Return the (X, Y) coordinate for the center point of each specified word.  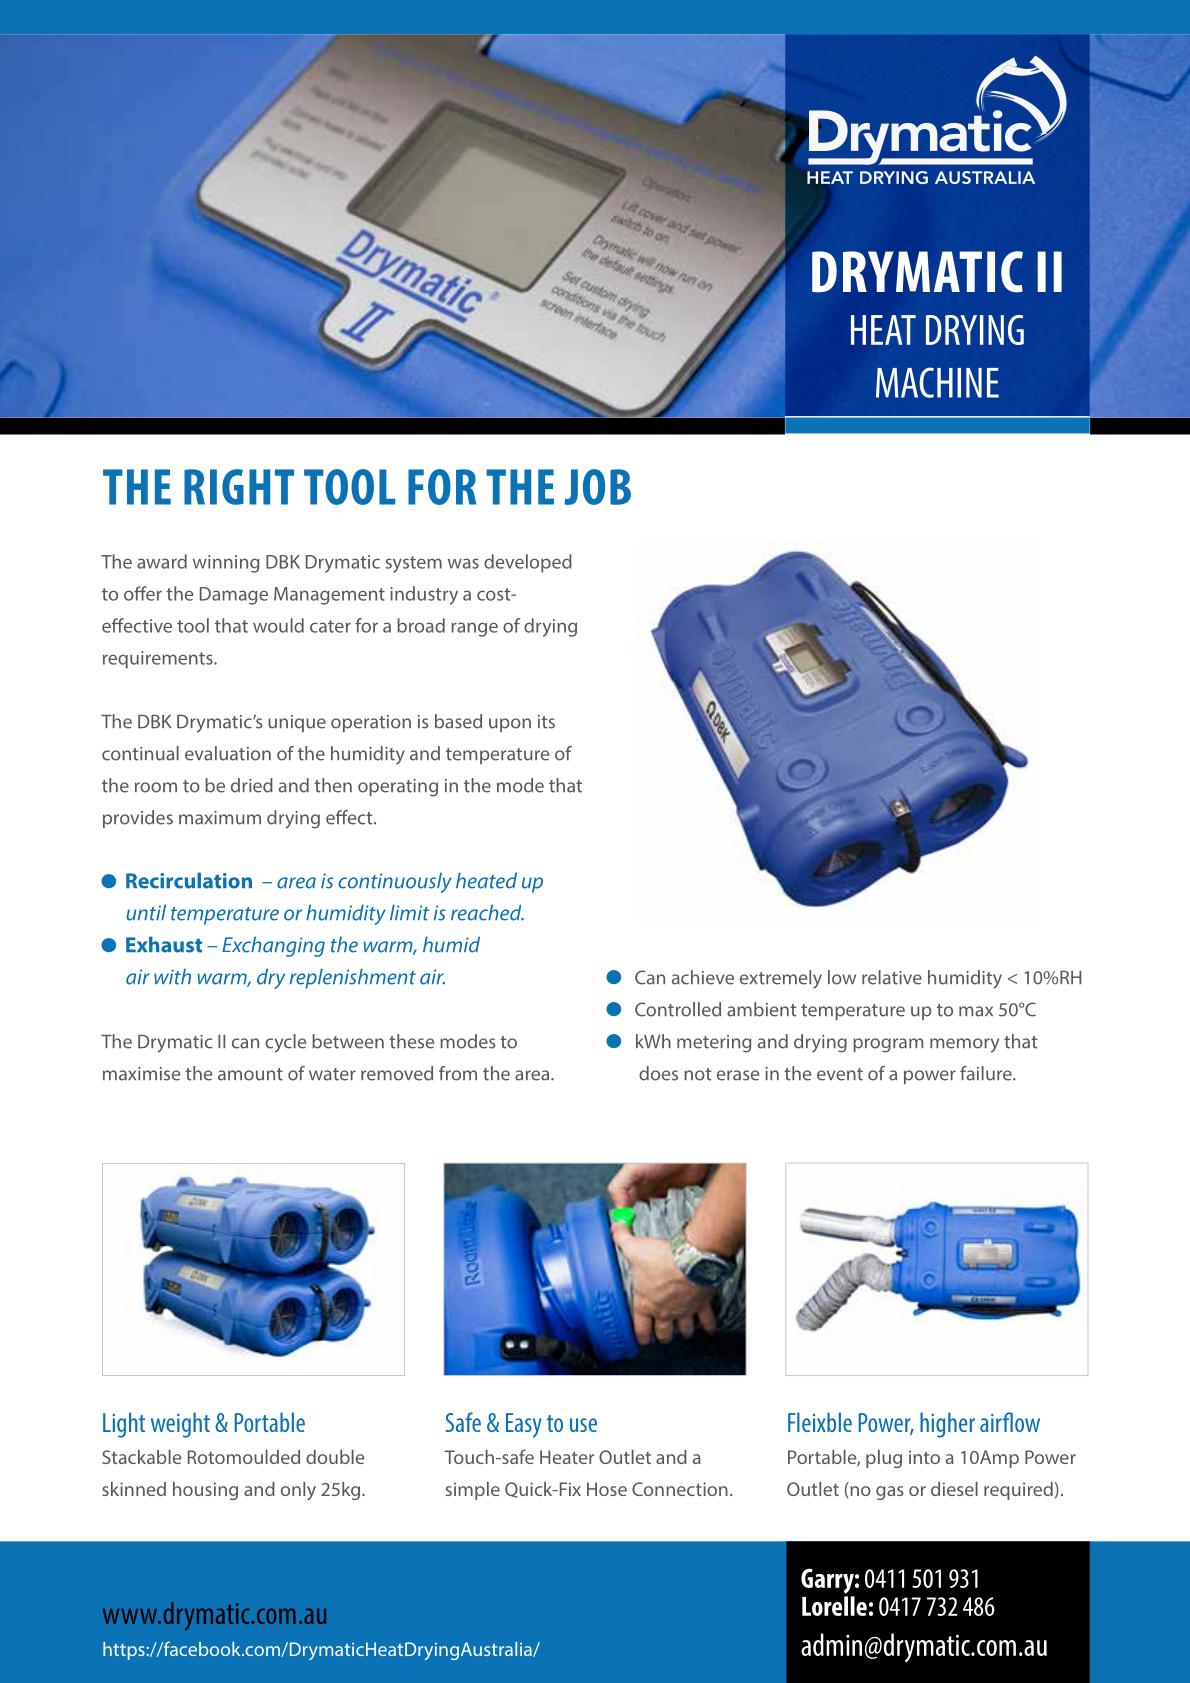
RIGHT (239, 487)
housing (205, 1491)
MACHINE (937, 382)
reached (487, 912)
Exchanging (273, 946)
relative (892, 977)
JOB (597, 487)
